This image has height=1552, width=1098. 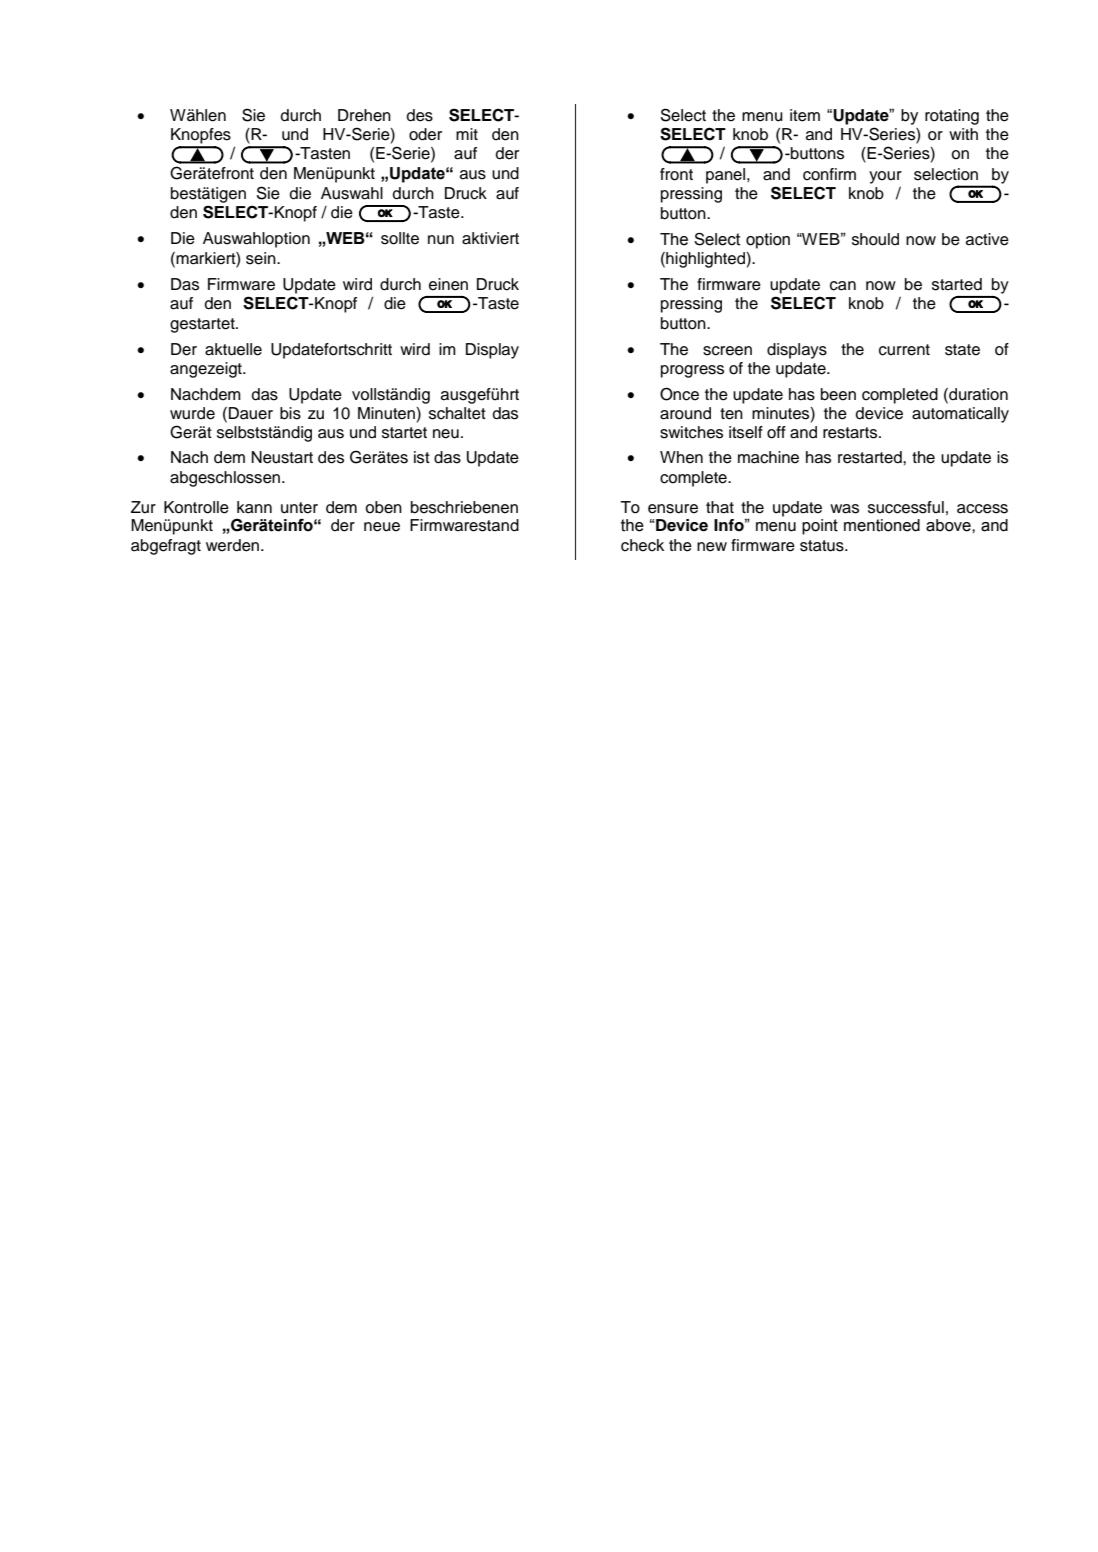 What do you see at coordinates (952, 117) in the image?
I see `rotating` at bounding box center [952, 117].
